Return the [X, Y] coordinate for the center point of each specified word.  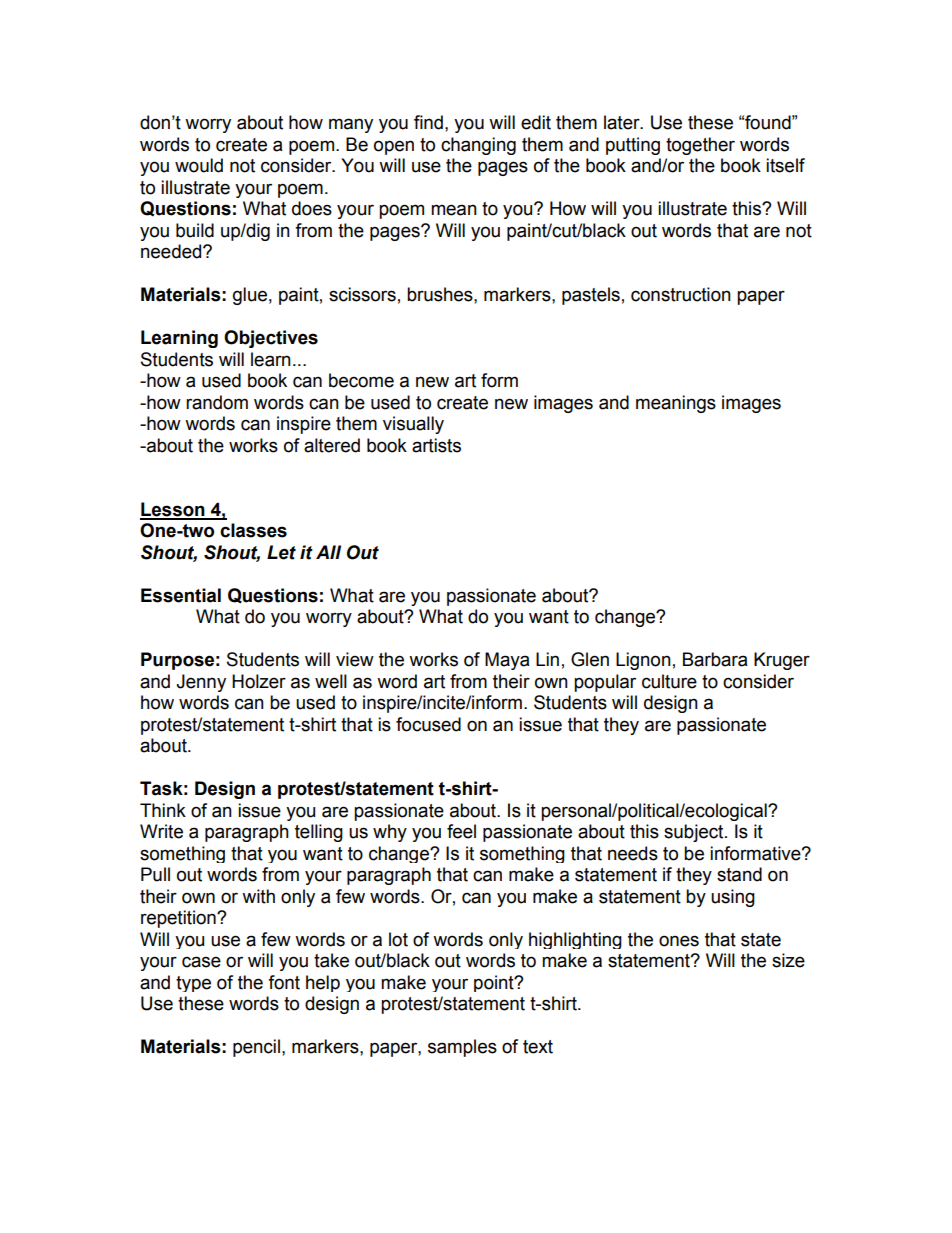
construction [681, 294]
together [700, 146]
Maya [507, 661]
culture [669, 681]
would [199, 165]
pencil [256, 1048]
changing [478, 146]
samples [462, 1048]
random [217, 402]
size [788, 960]
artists [436, 445]
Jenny [201, 683]
